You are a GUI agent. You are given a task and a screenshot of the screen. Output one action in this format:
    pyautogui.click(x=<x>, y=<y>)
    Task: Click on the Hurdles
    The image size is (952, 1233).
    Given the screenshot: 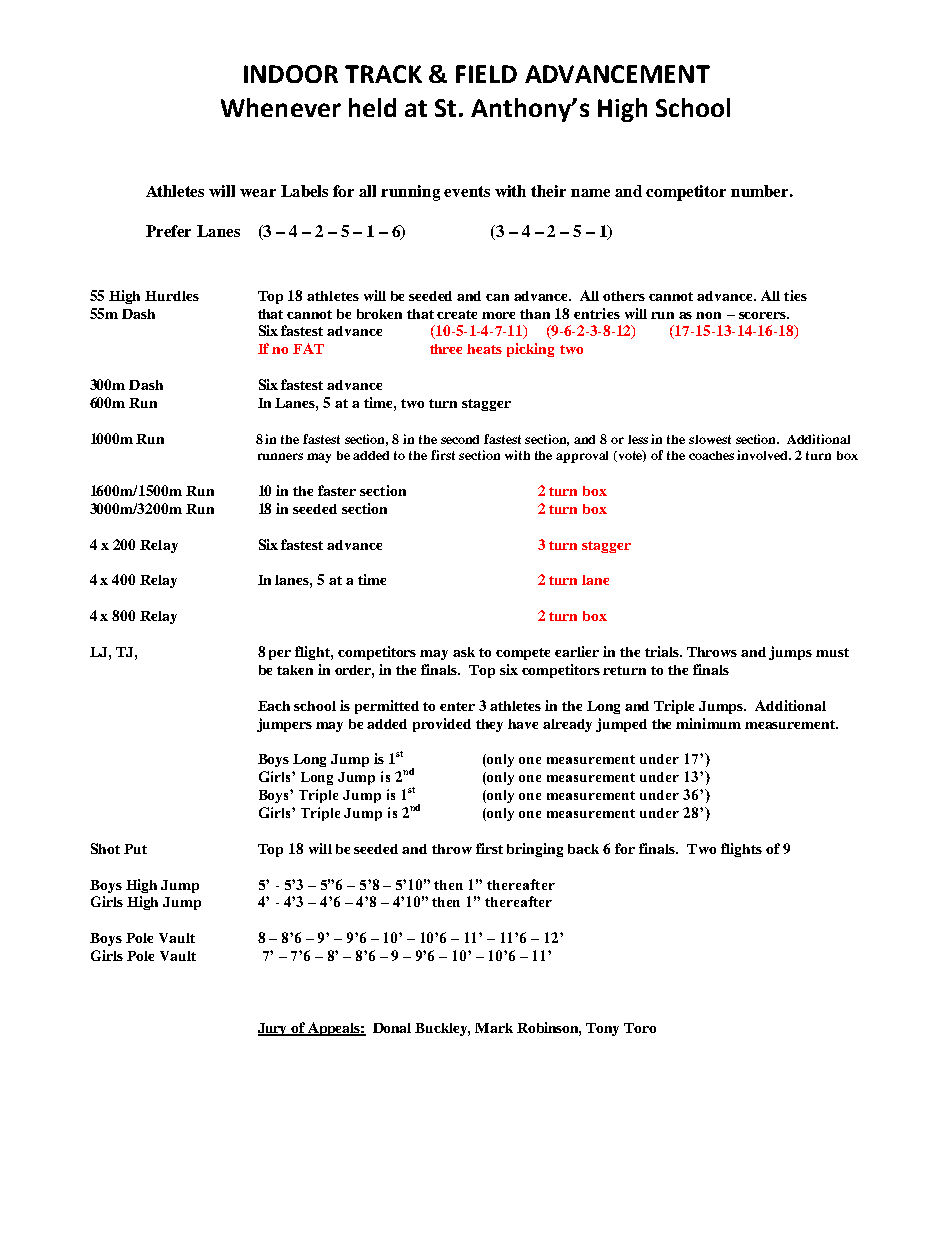 What is the action you would take?
    pyautogui.click(x=172, y=296)
